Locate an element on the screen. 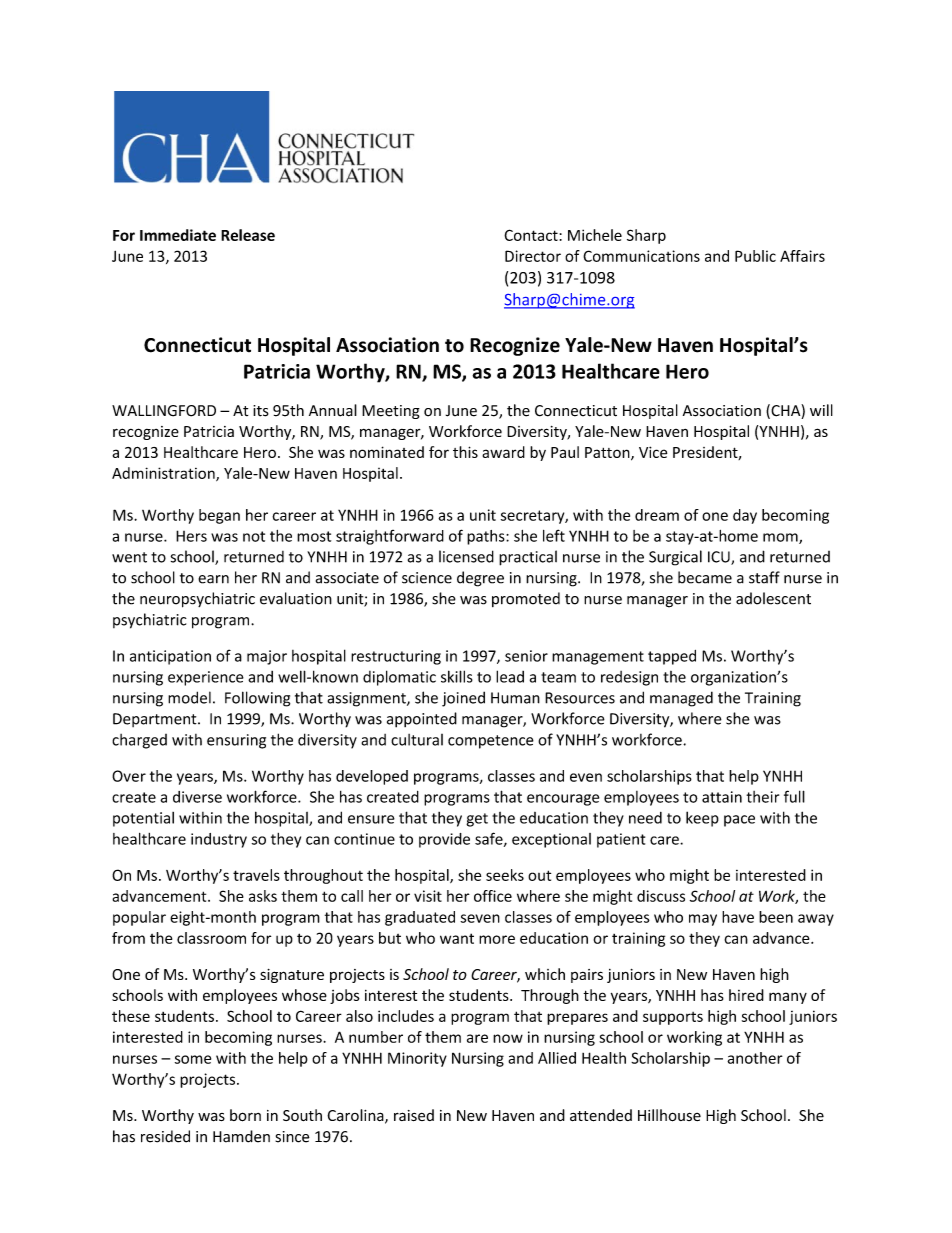 This screenshot has width=952, height=1233. managed is located at coordinates (681, 699).
